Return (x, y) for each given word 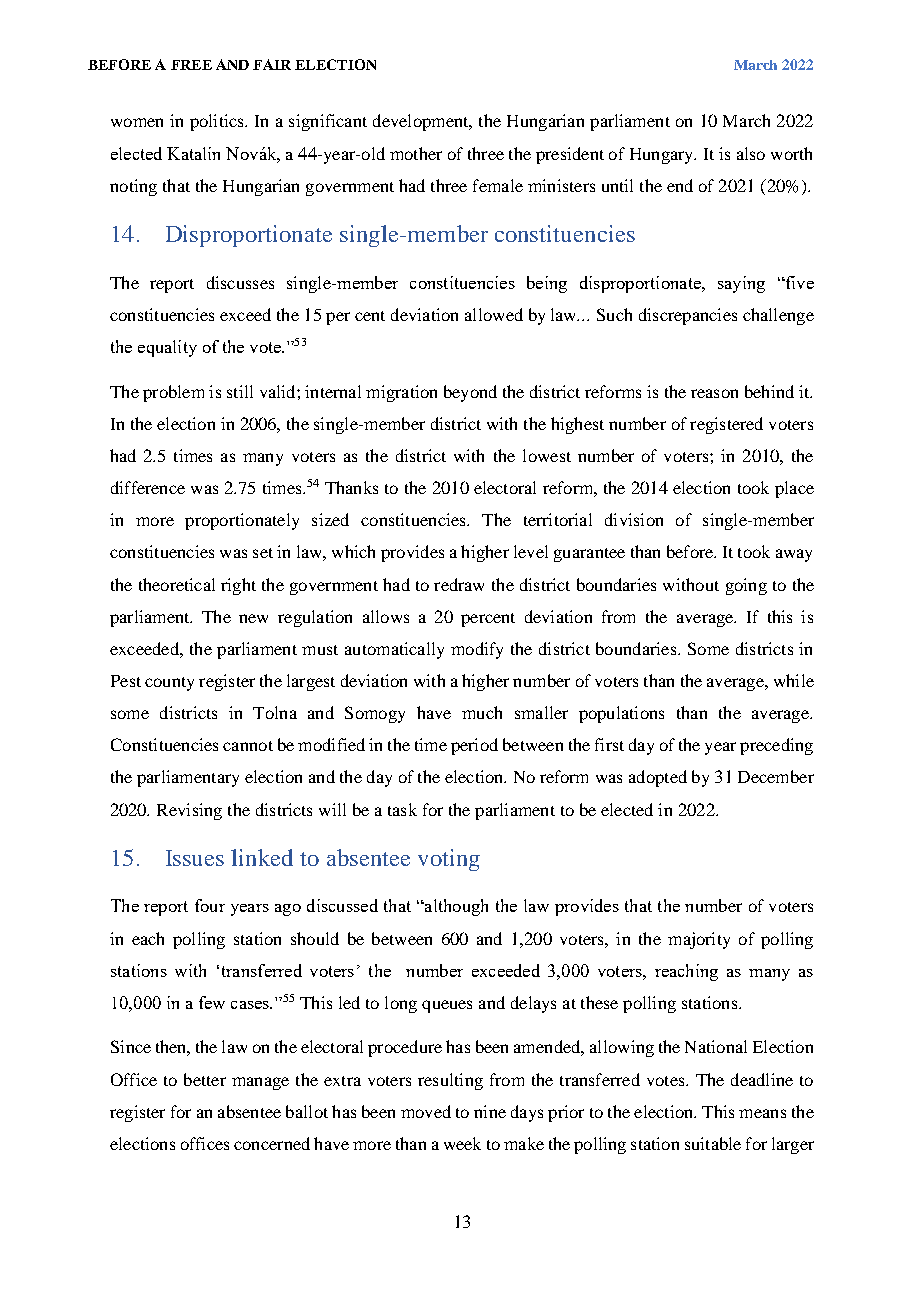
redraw (459, 584)
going (746, 586)
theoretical (177, 584)
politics (218, 122)
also (751, 153)
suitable (713, 1143)
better (205, 1079)
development (422, 122)
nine (490, 1111)
